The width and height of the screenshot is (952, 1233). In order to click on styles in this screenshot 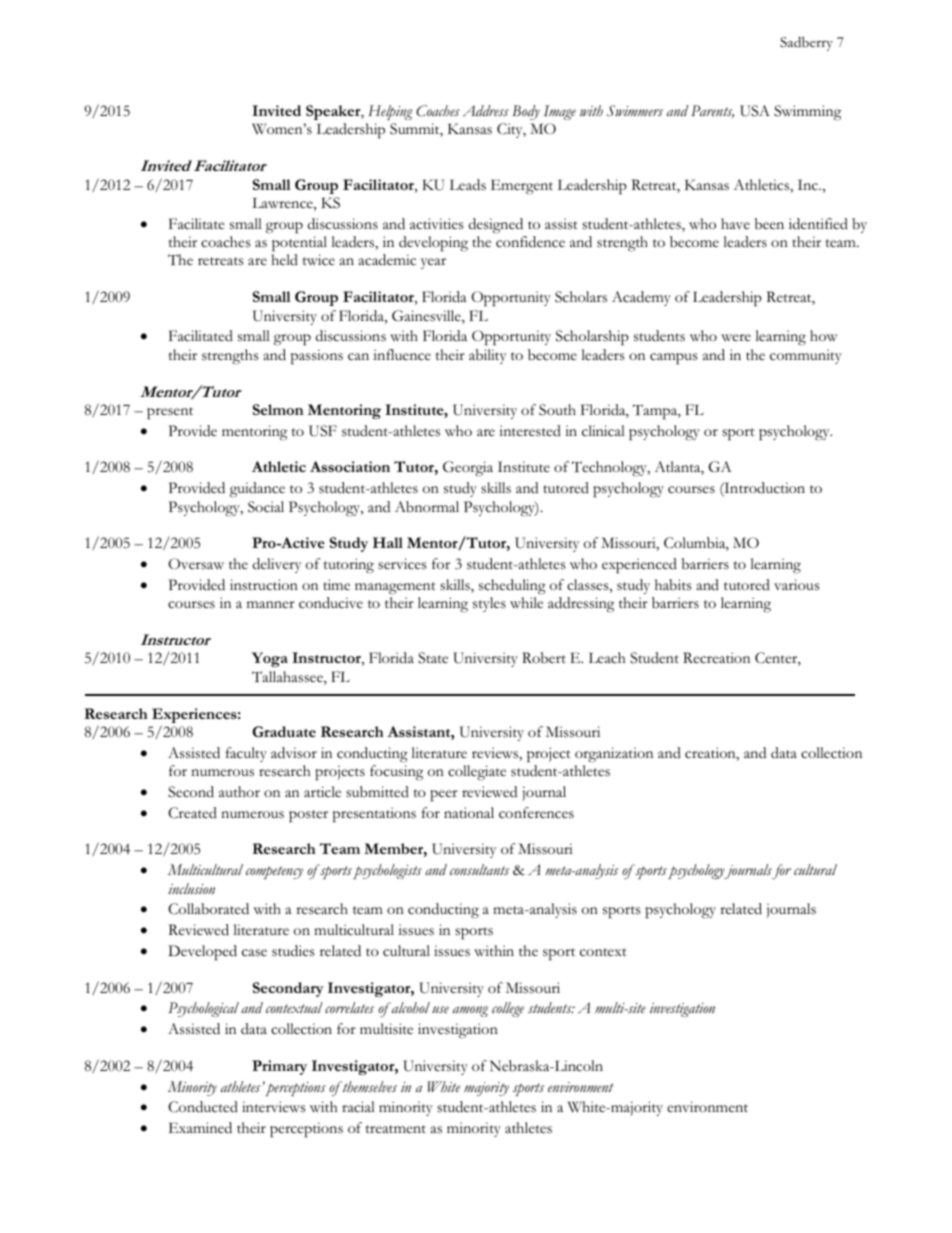, I will do `click(489, 604)`.
